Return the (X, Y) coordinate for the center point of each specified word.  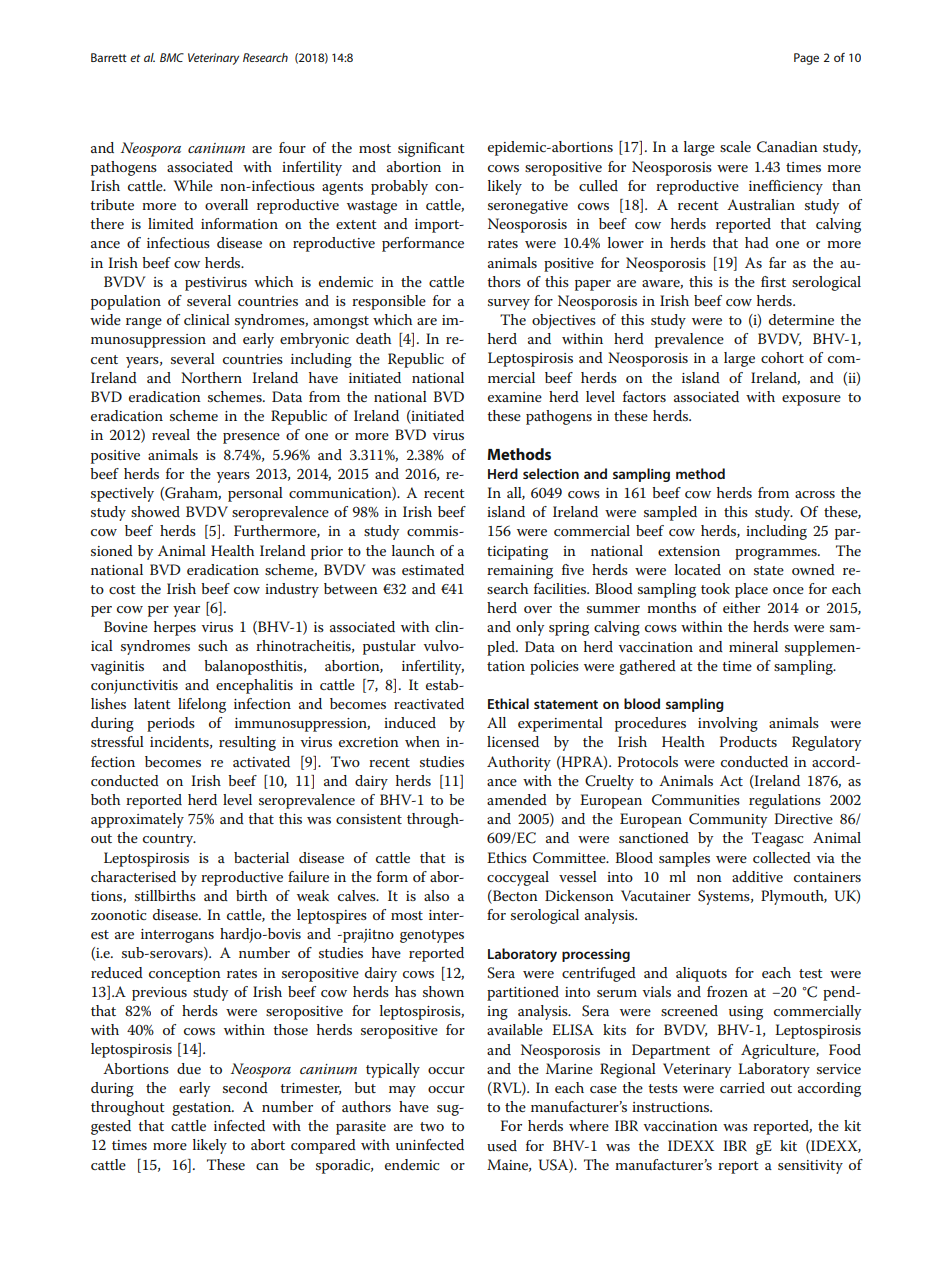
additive (757, 876)
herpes (175, 628)
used (502, 1145)
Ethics (507, 857)
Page (806, 59)
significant (431, 149)
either (741, 607)
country (169, 840)
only (530, 628)
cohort (782, 357)
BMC (172, 57)
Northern (211, 377)
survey (509, 304)
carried (742, 1087)
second (245, 1087)
